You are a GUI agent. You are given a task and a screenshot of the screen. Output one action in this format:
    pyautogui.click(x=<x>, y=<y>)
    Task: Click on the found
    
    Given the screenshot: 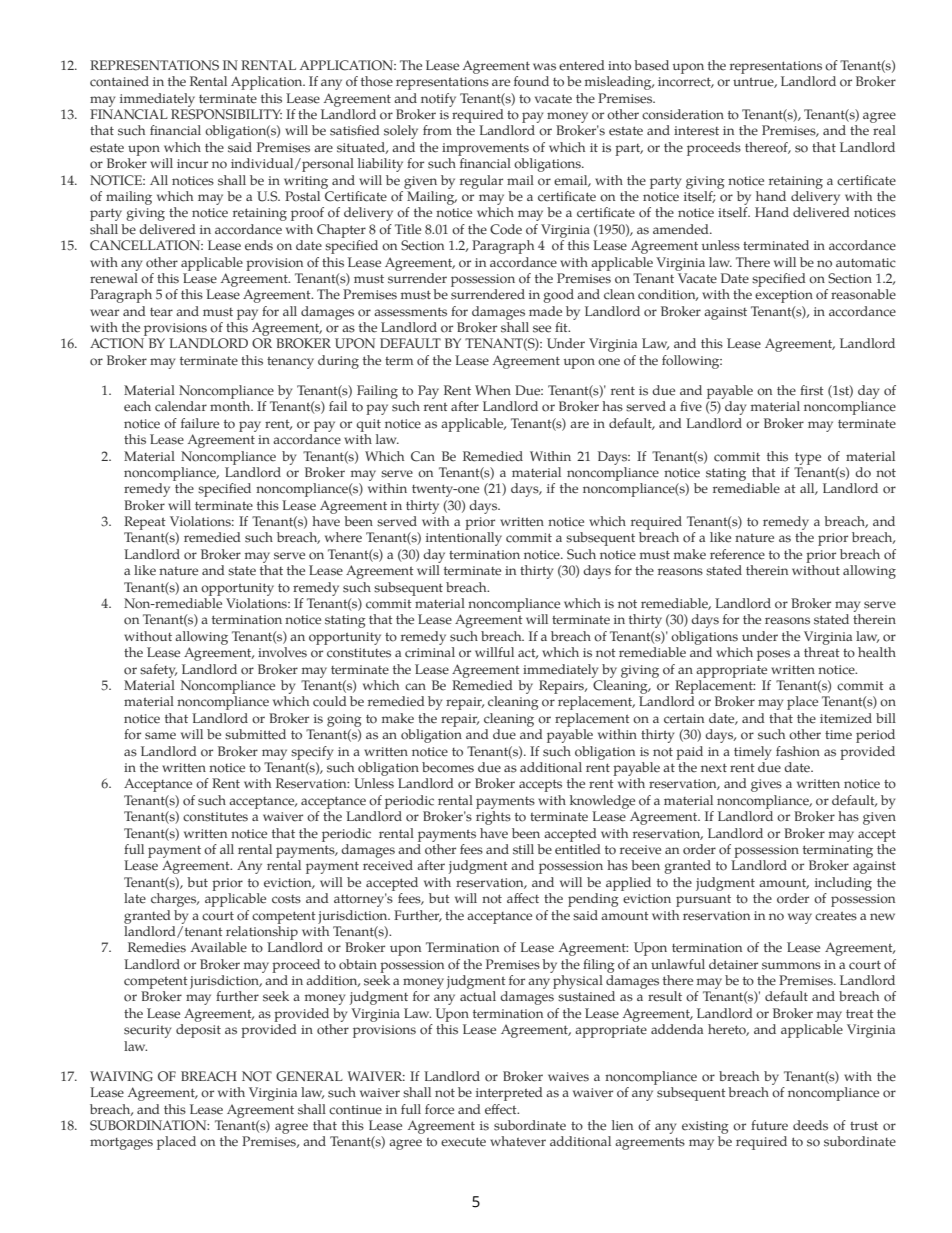 What is the action you would take?
    pyautogui.click(x=531, y=81)
